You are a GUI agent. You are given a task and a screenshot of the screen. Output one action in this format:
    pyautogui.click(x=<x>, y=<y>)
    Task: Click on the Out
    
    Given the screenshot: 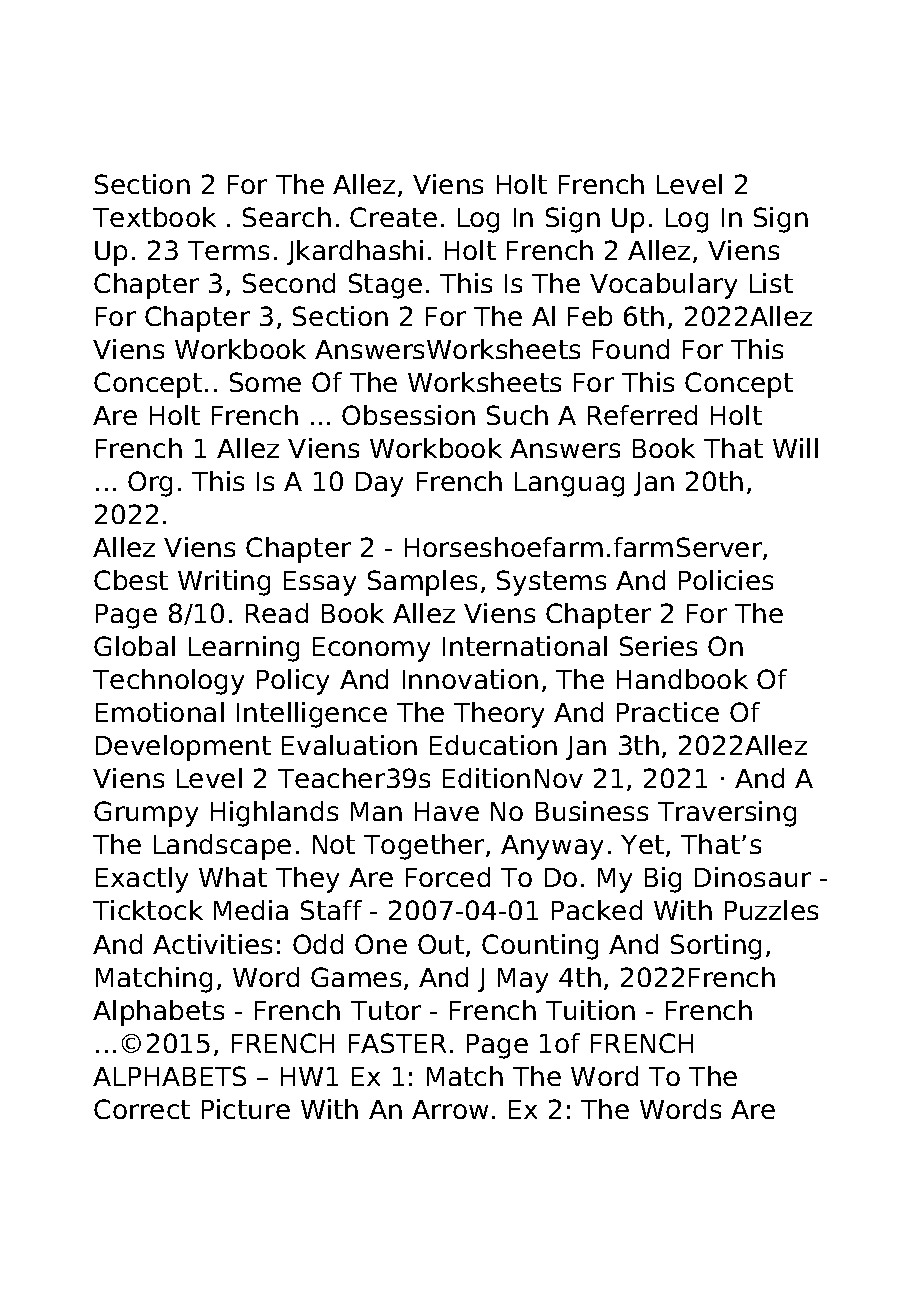 What is the action you would take?
    pyautogui.click(x=442, y=945)
